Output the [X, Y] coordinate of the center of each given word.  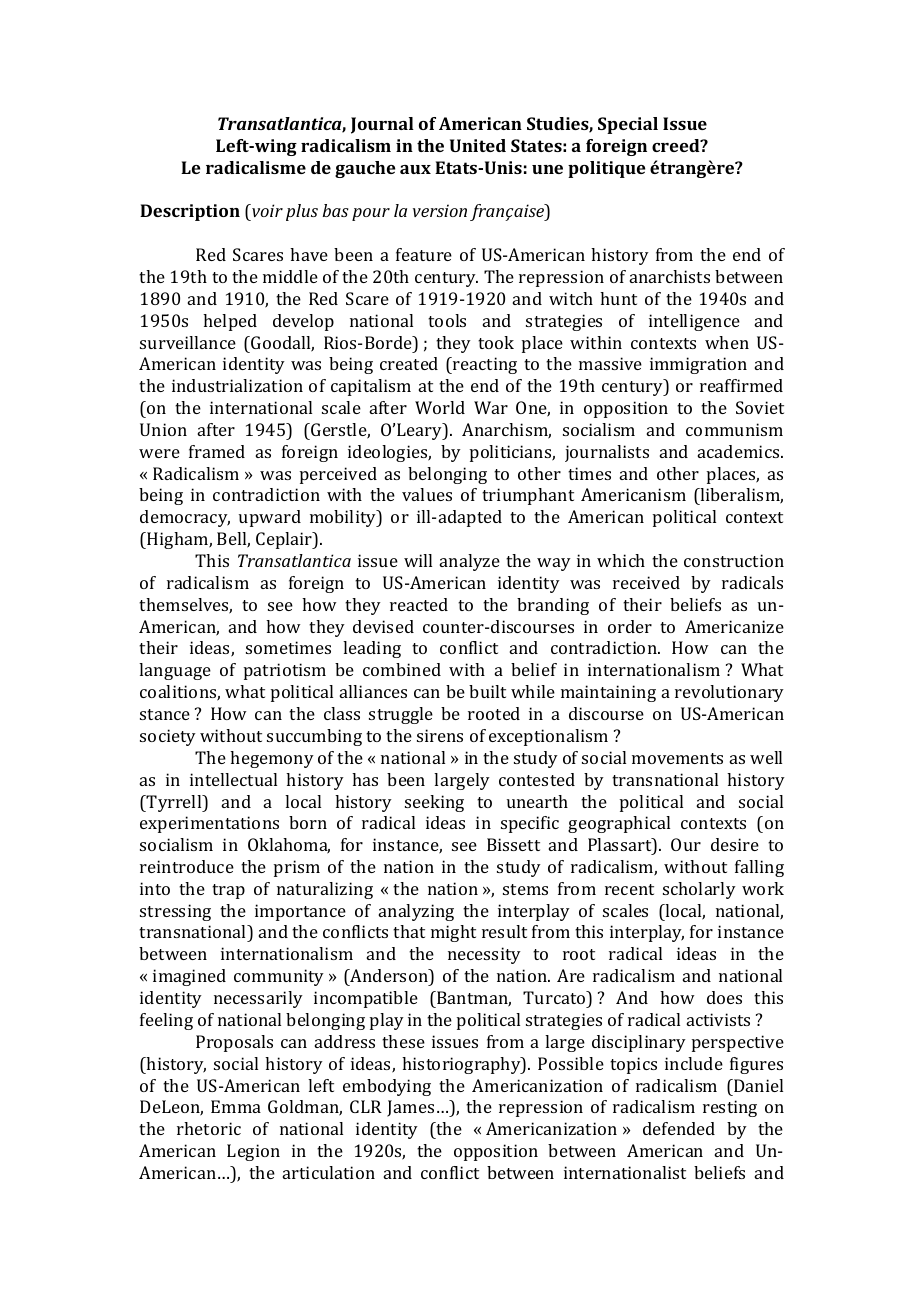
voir [266, 210]
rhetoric [209, 1128]
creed [677, 145]
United [478, 145]
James [410, 1108]
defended [679, 1128]
